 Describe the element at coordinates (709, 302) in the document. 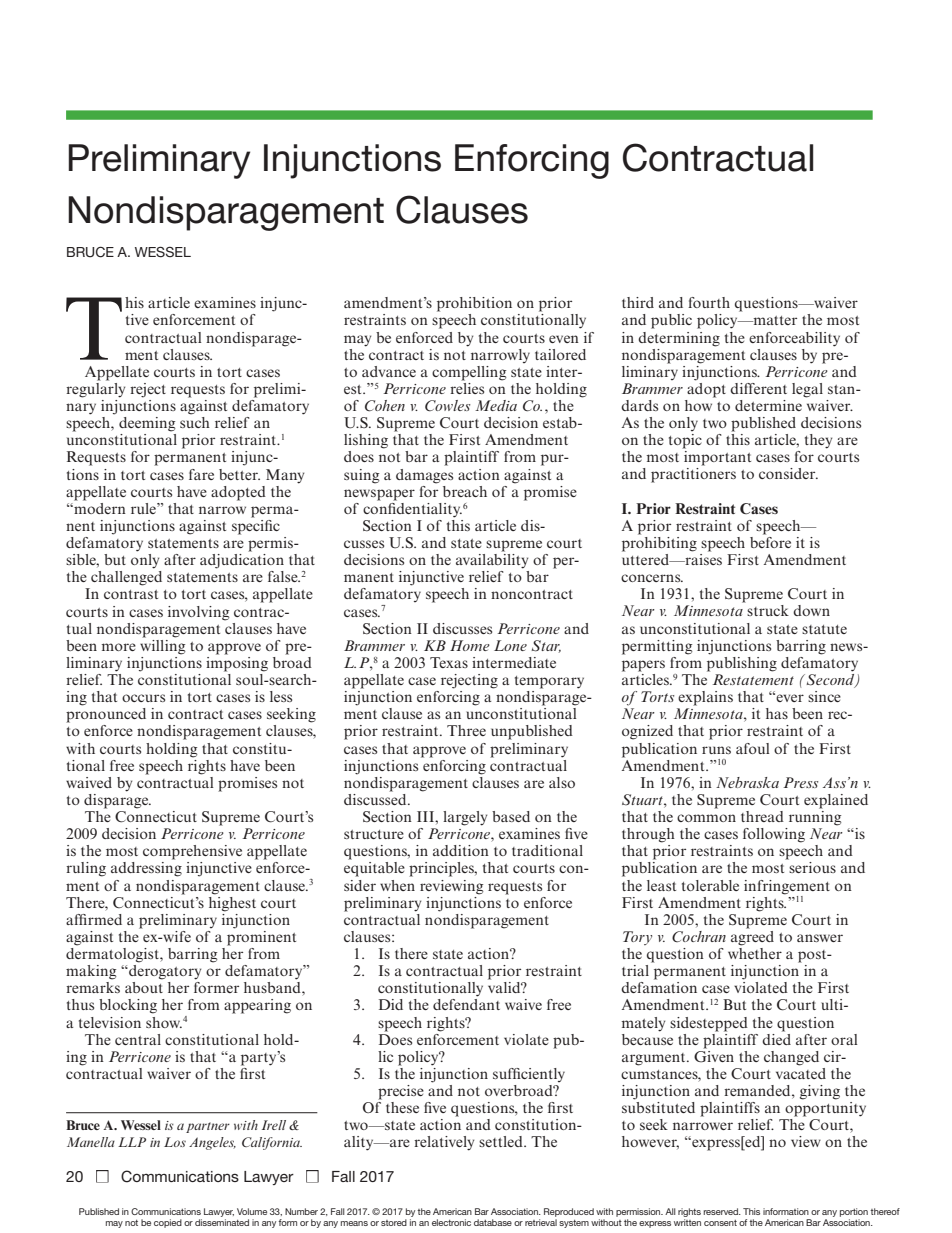

I see `fourth` at that location.
